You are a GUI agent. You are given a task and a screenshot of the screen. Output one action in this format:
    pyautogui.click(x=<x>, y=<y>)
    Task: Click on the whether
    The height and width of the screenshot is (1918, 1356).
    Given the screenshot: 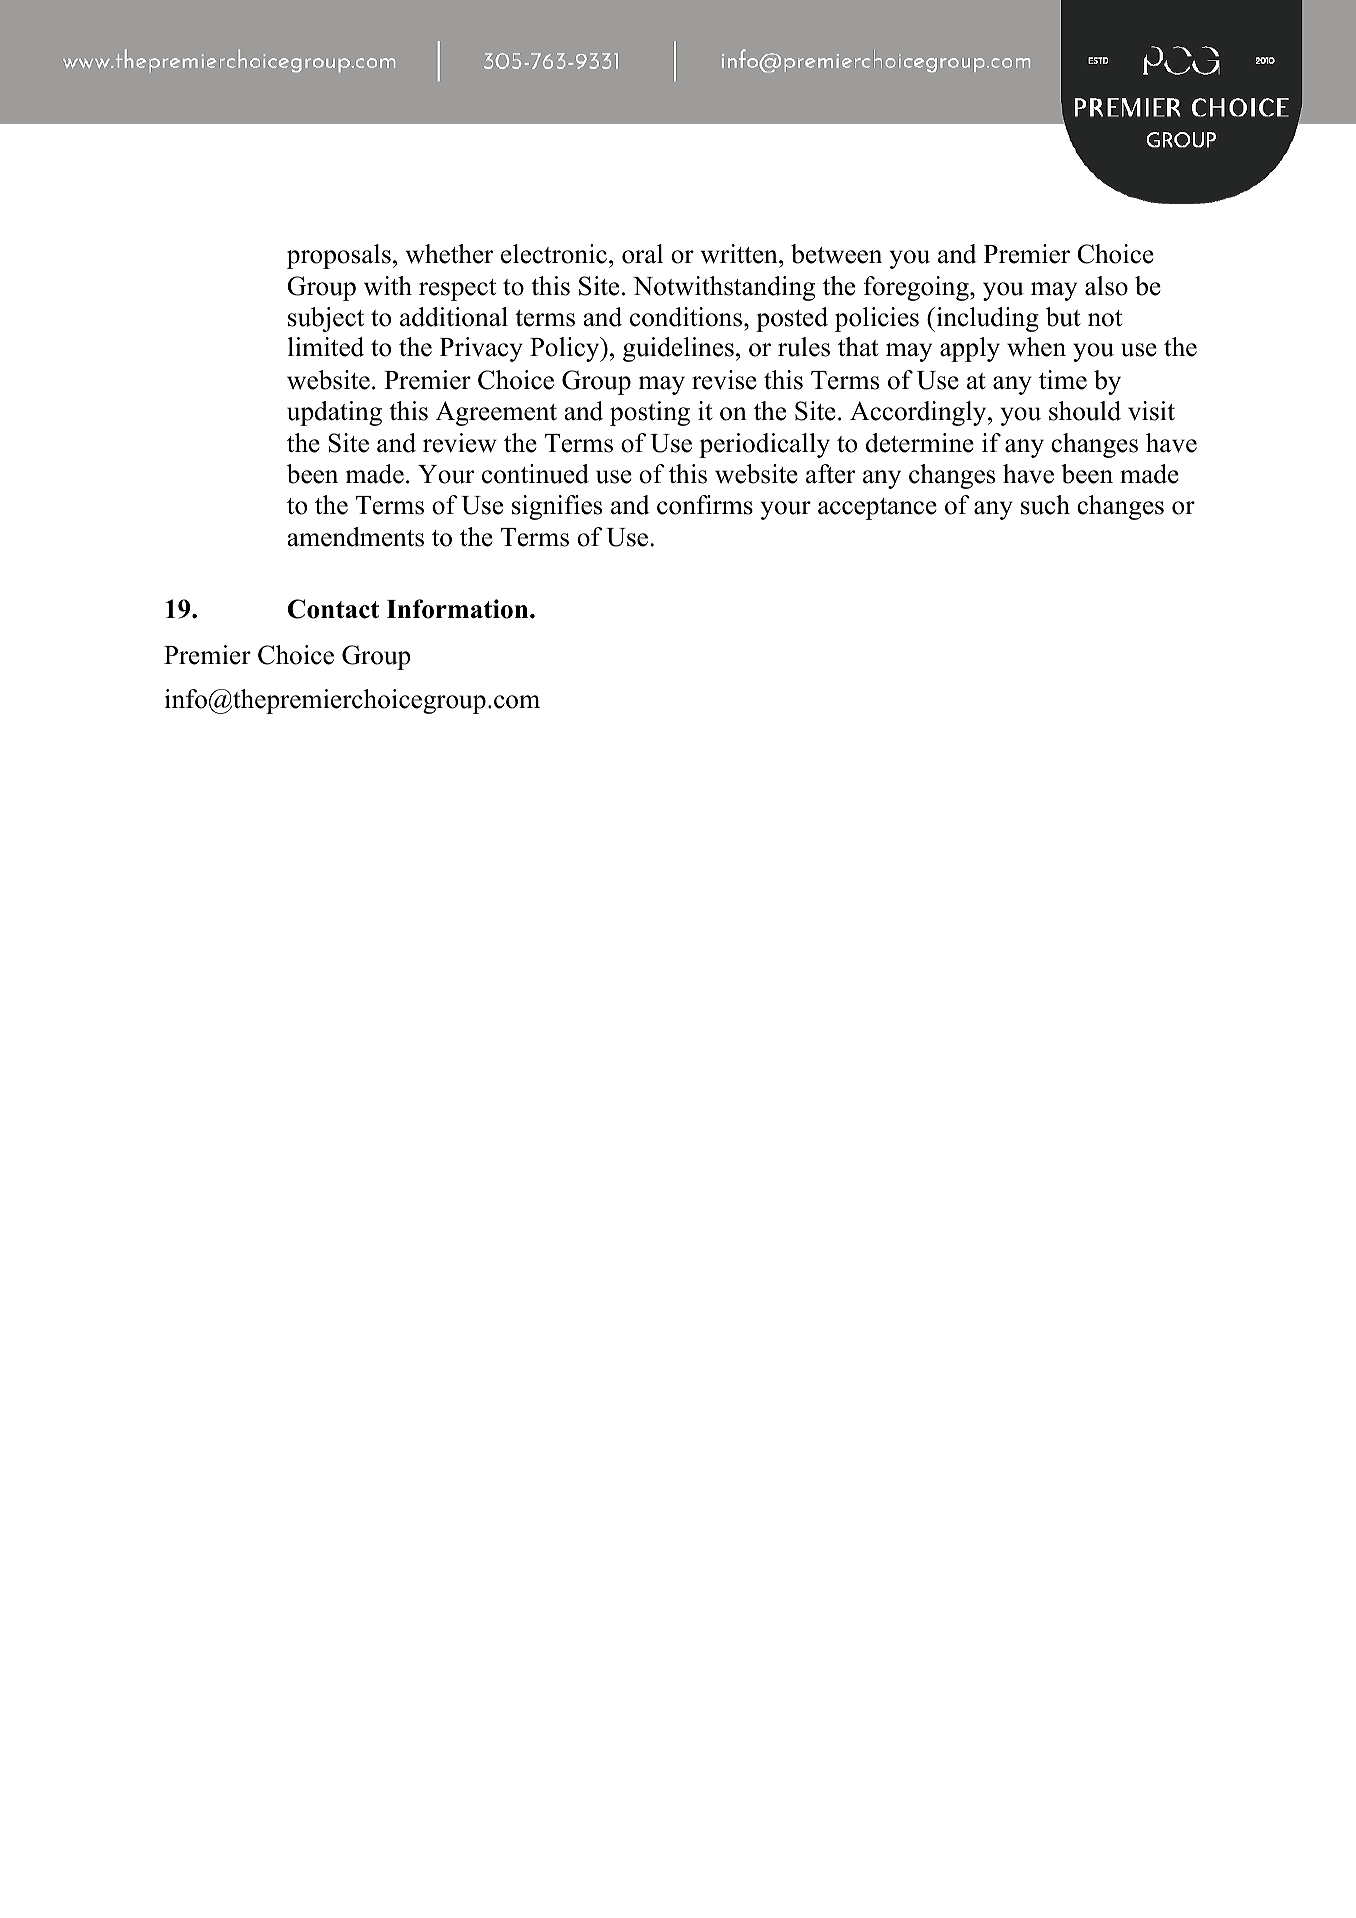 What is the action you would take?
    pyautogui.click(x=449, y=254)
